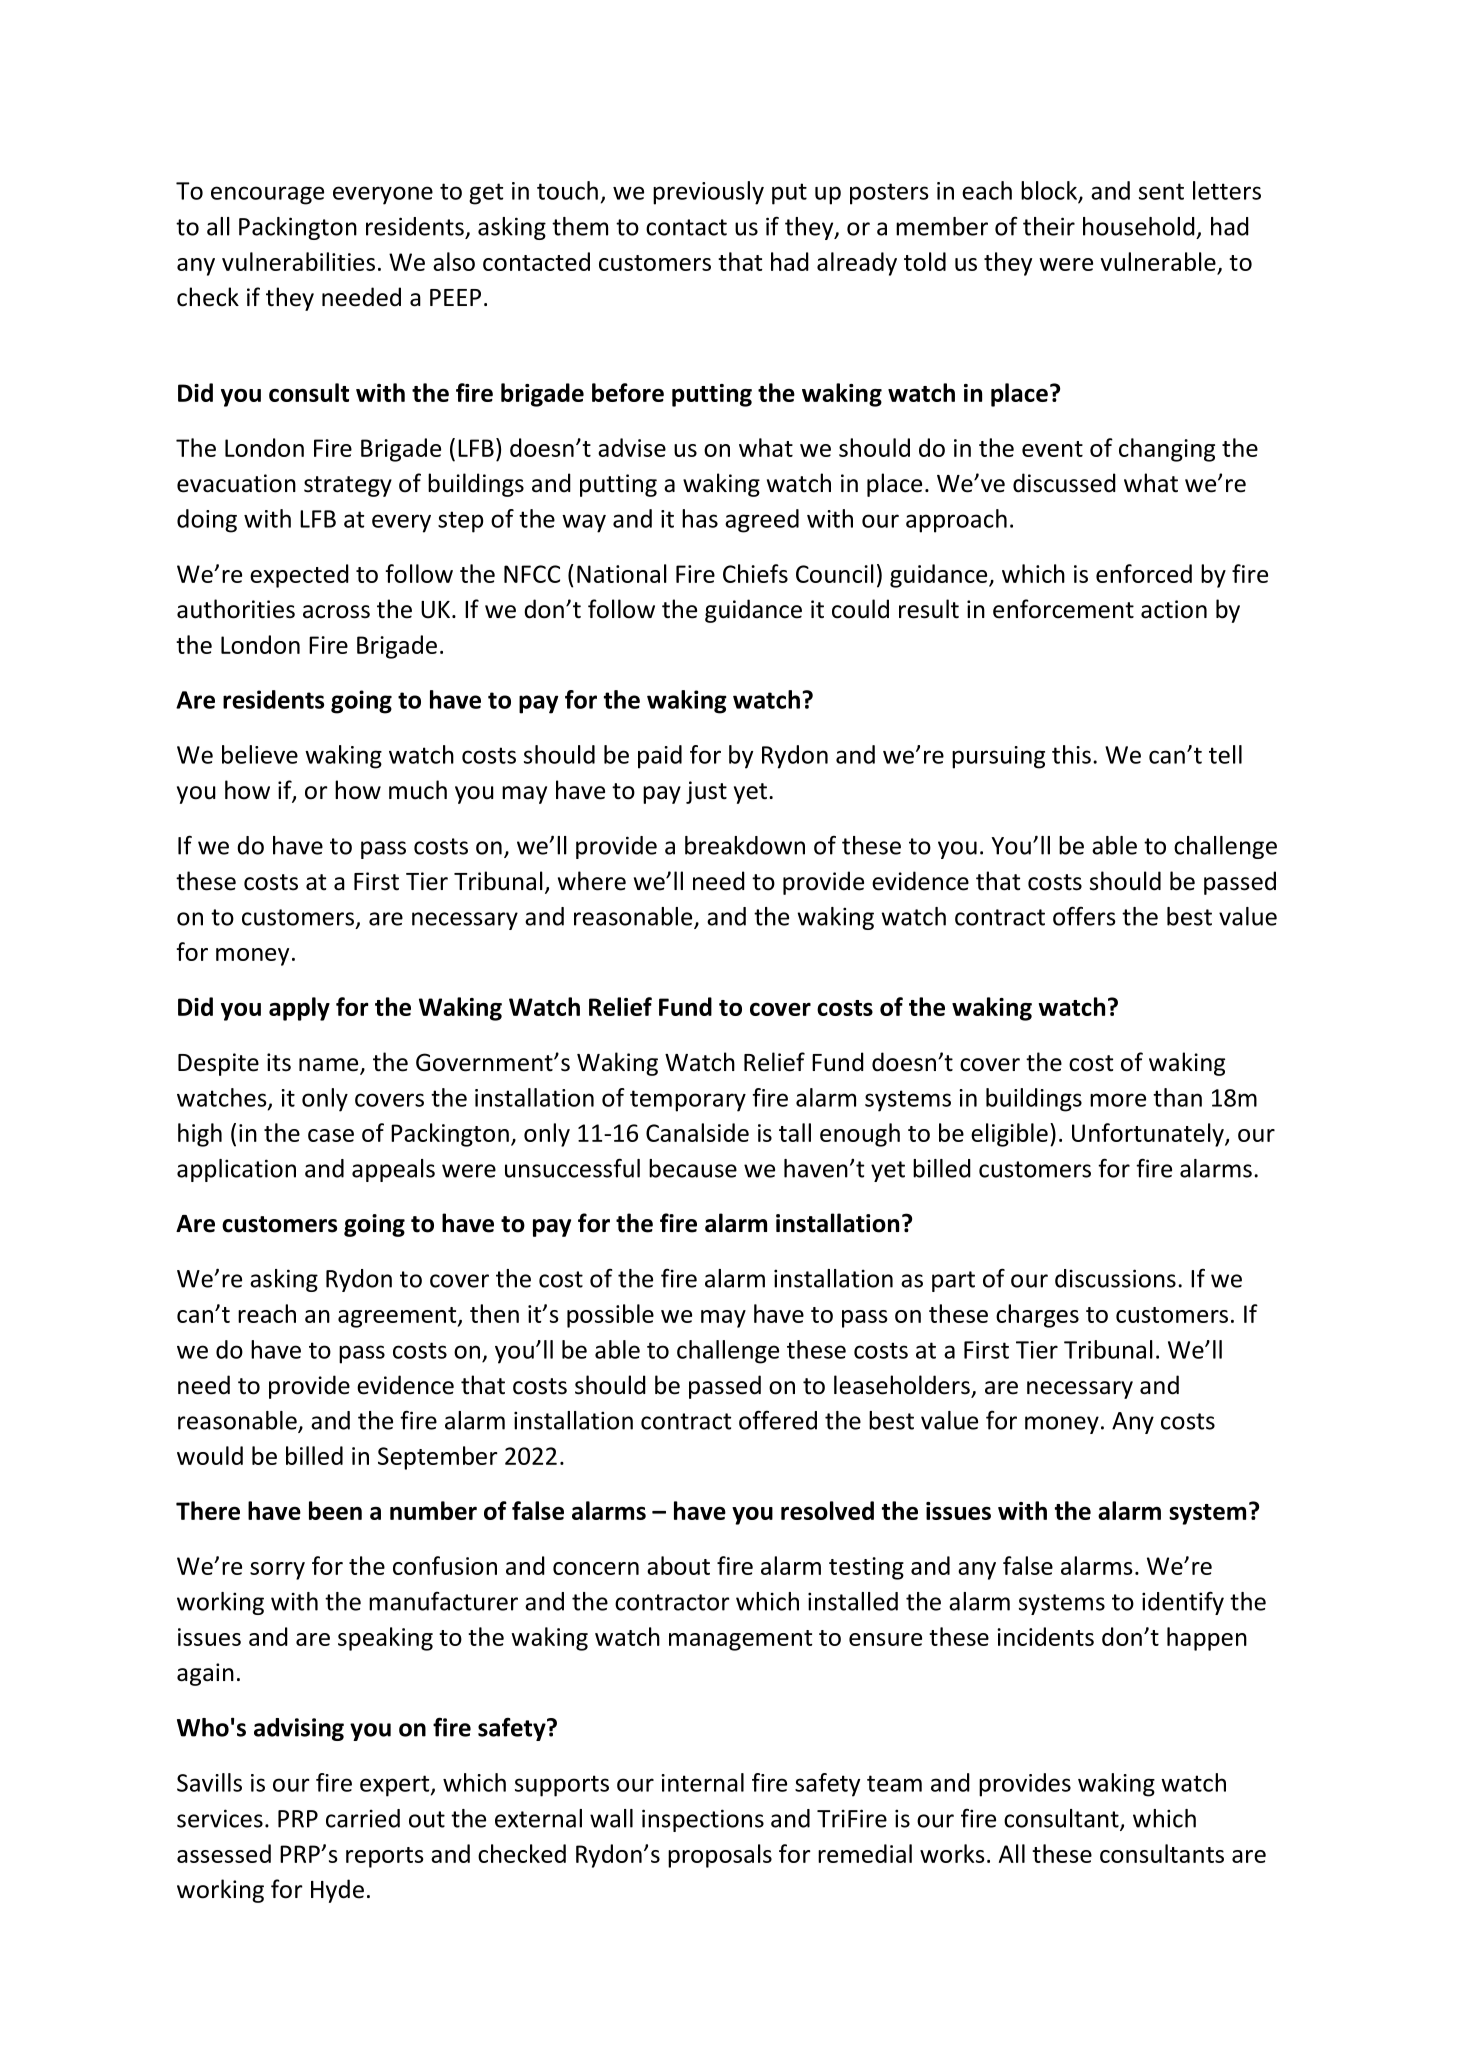 The image size is (1458, 2062). I want to click on previously, so click(708, 193).
